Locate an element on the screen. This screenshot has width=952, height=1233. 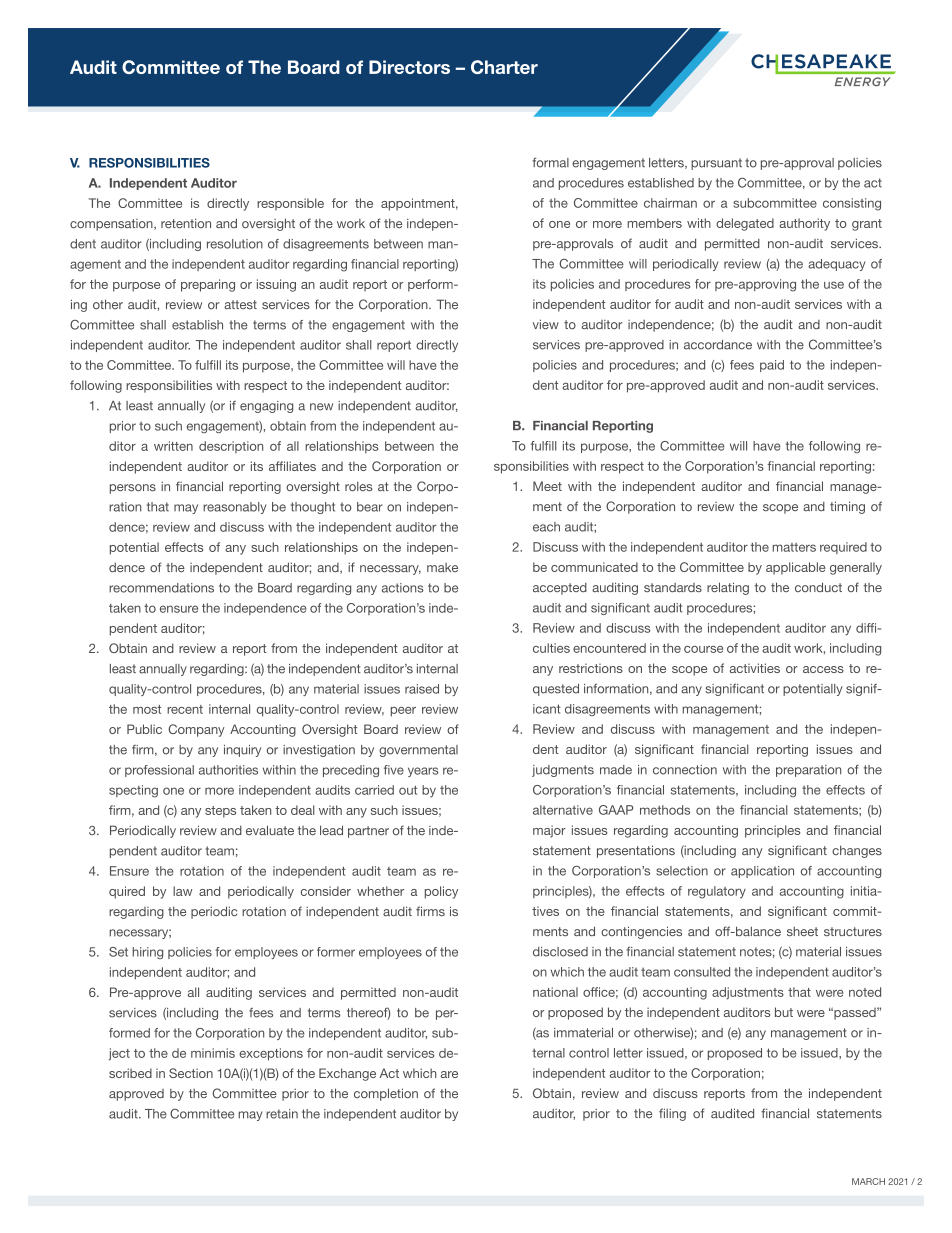
major is located at coordinates (549, 831).
